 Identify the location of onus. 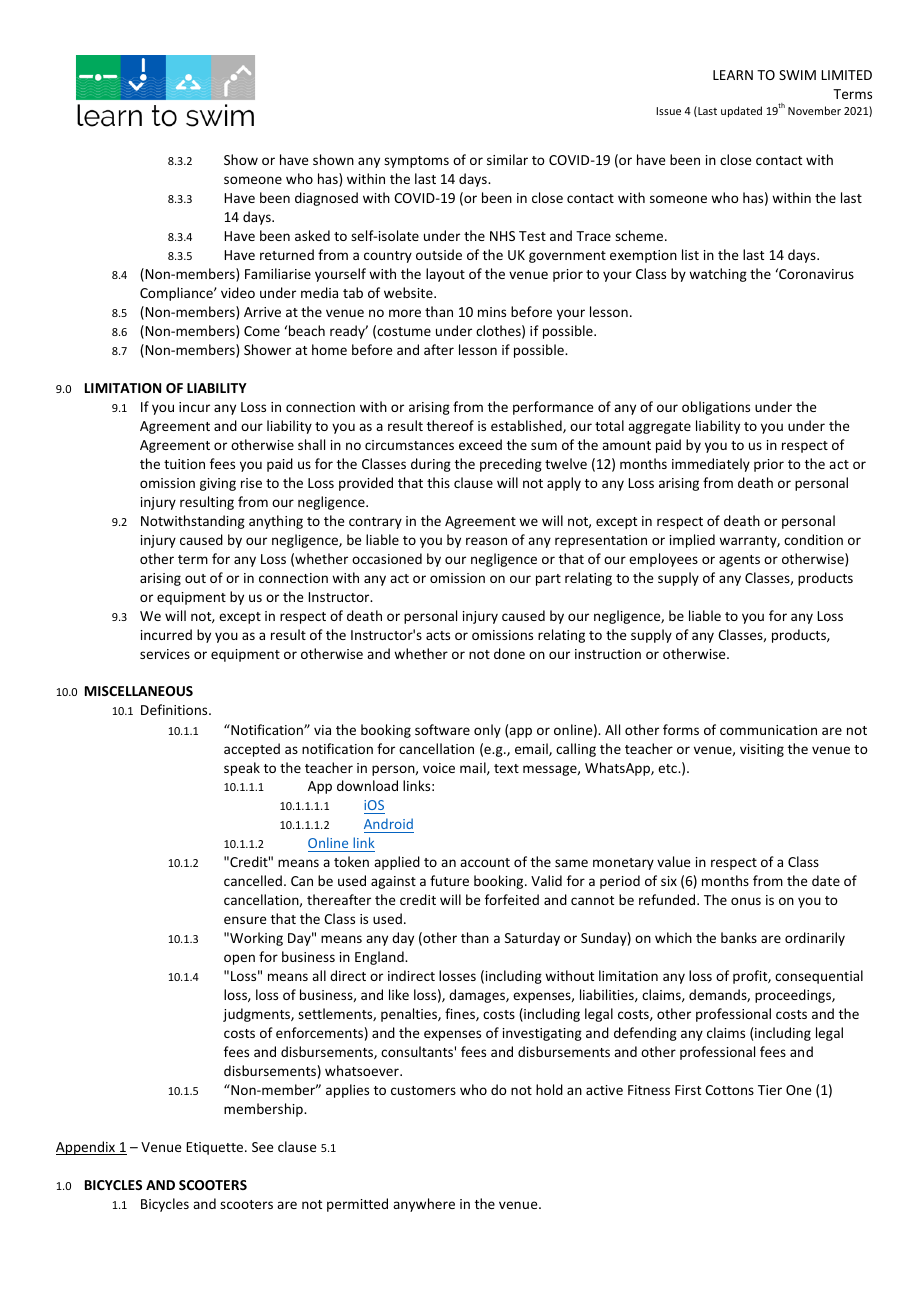
(746, 901).
